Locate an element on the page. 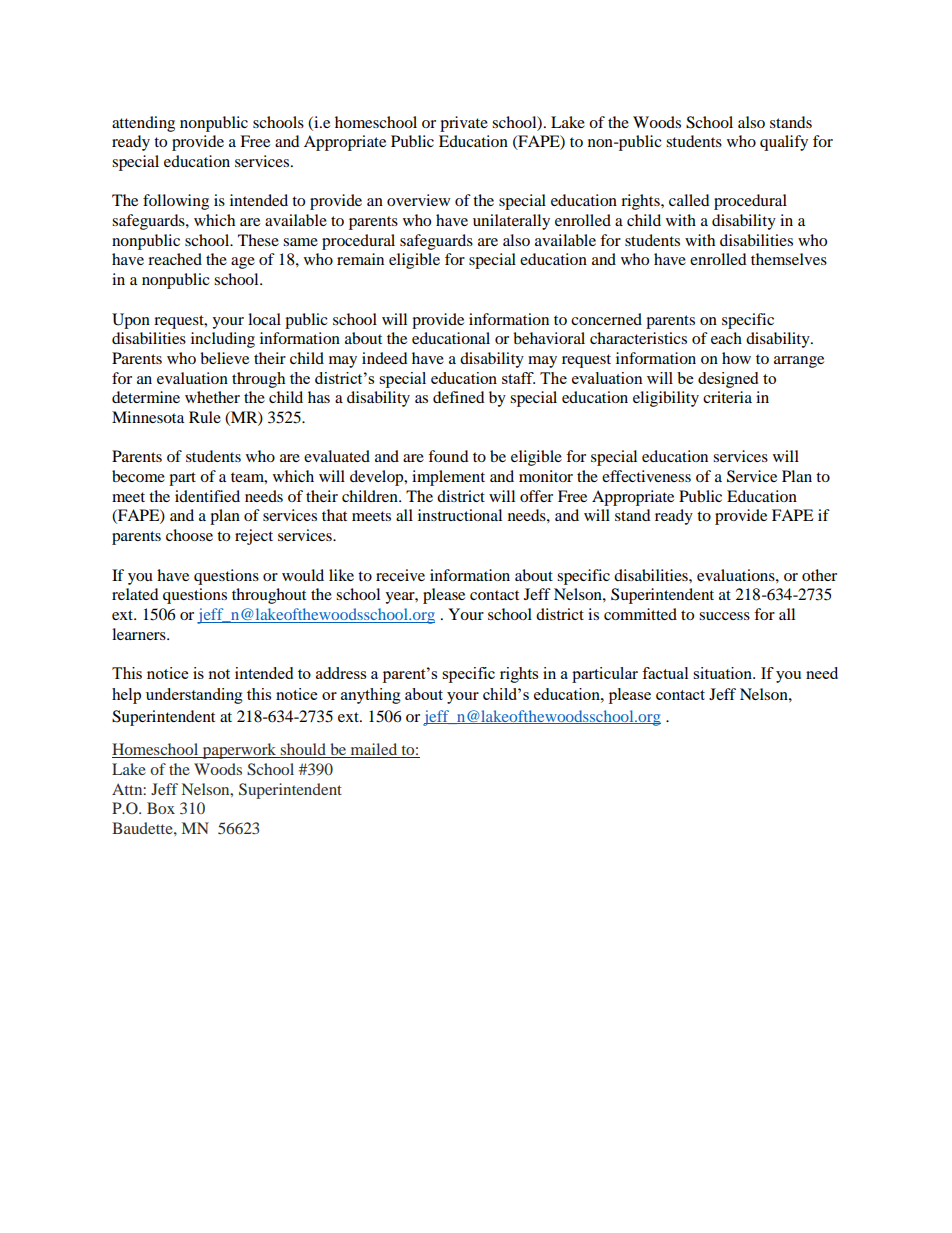  effectiveness is located at coordinates (646, 476).
